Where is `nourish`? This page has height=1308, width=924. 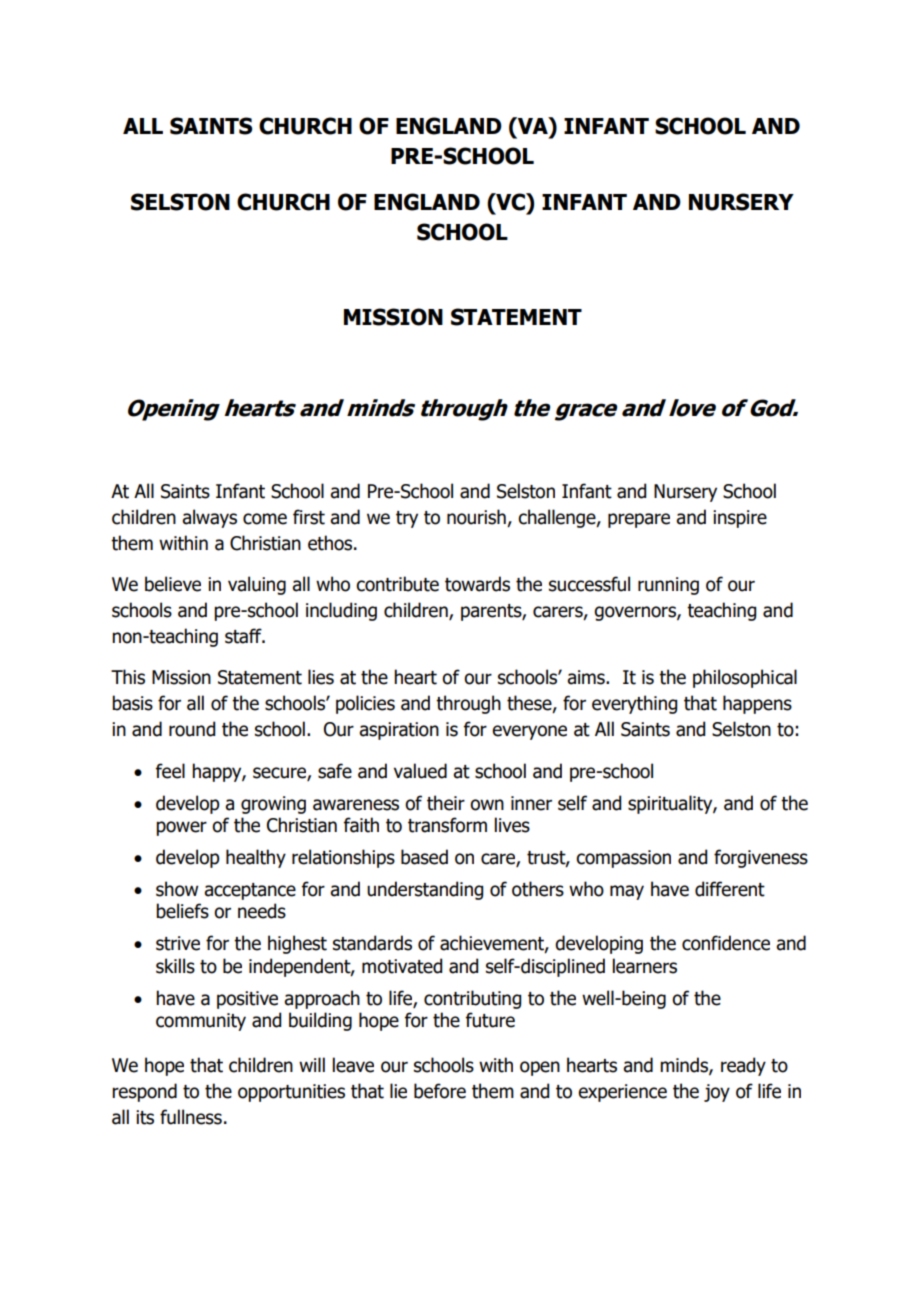 nourish is located at coordinates (477, 518).
